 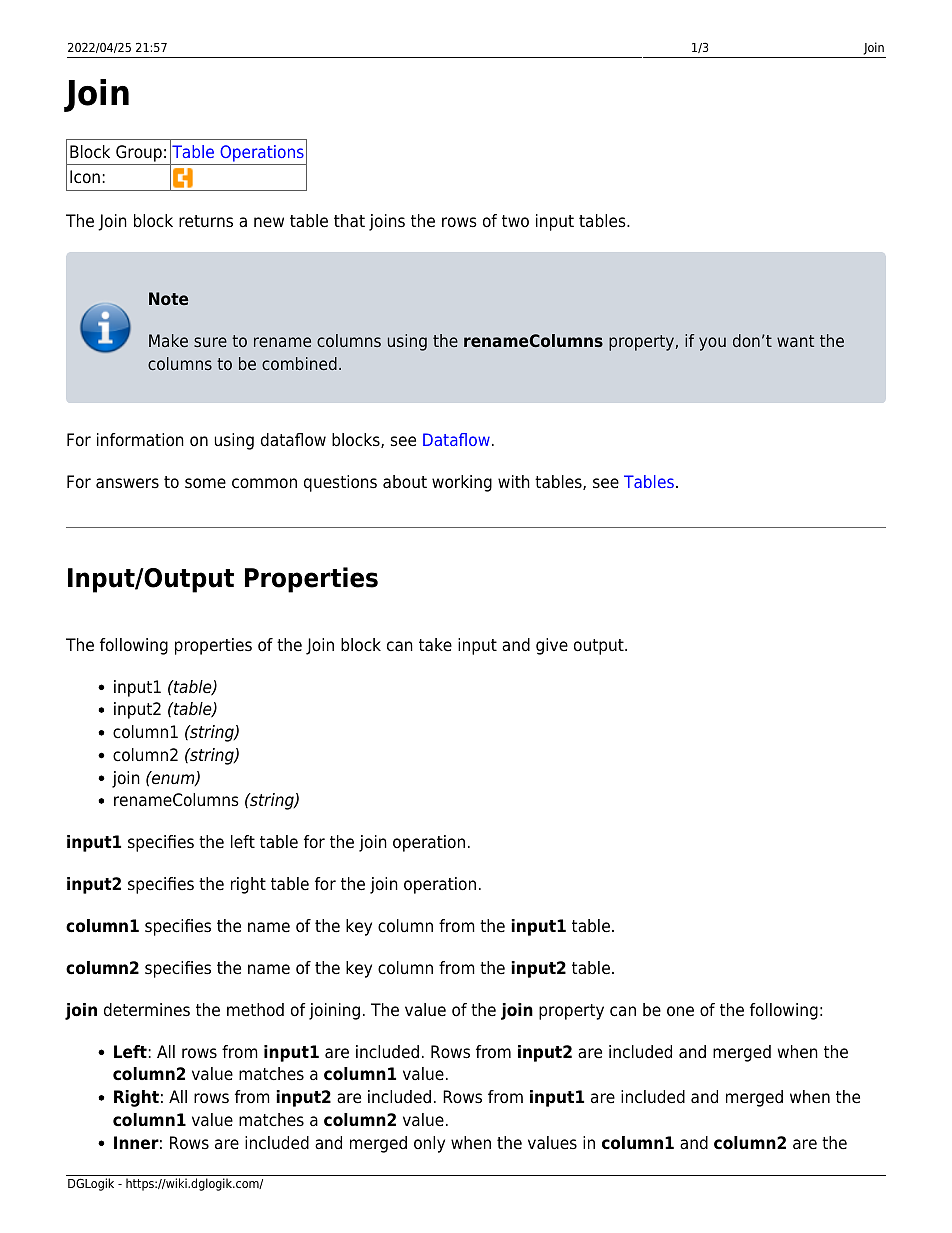 I want to click on one, so click(x=680, y=1011).
